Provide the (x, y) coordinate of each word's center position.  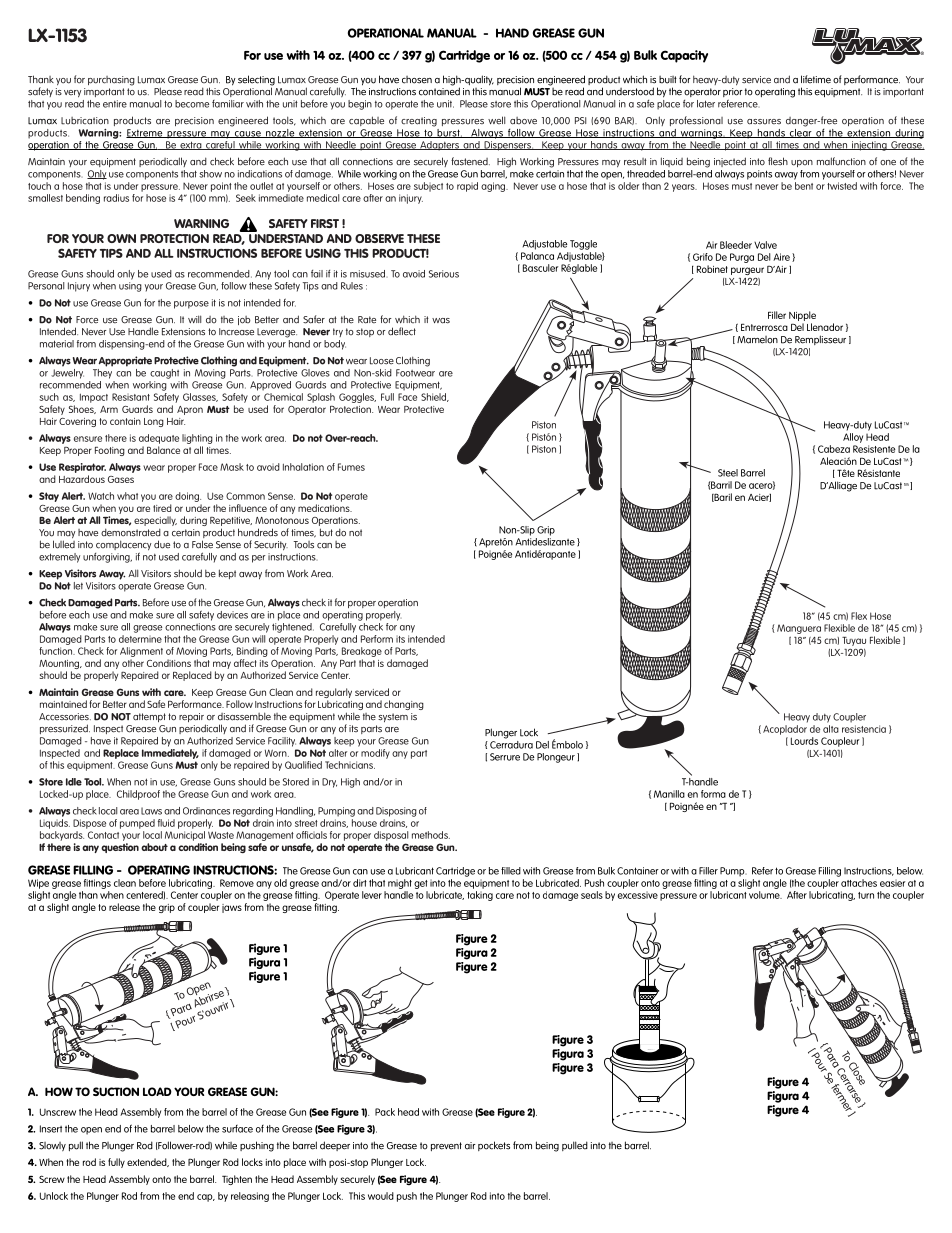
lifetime (816, 79)
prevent (446, 1146)
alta (831, 727)
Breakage (362, 652)
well (496, 120)
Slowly (52, 1146)
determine (140, 637)
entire (115, 104)
